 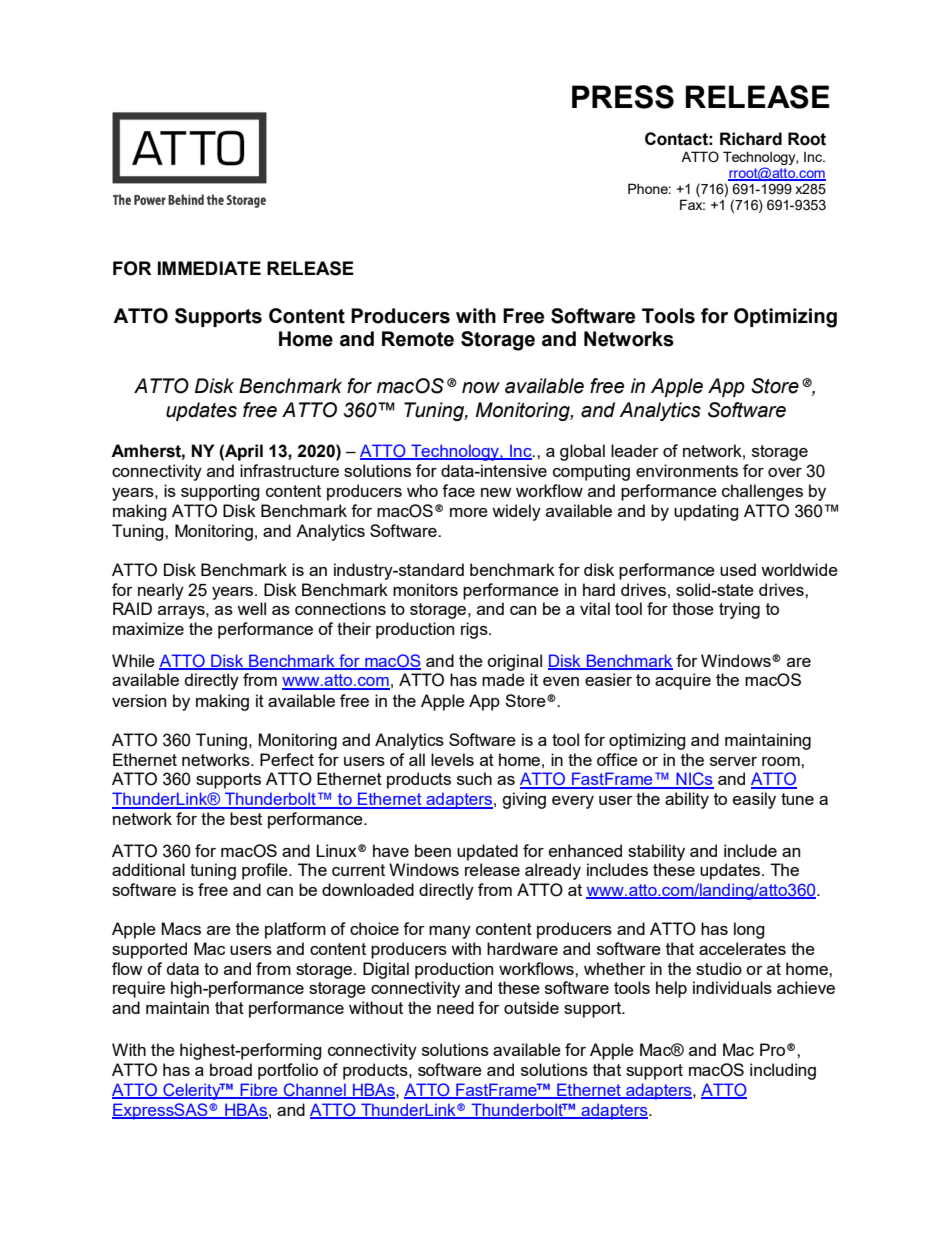 I want to click on Remote, so click(x=418, y=339).
